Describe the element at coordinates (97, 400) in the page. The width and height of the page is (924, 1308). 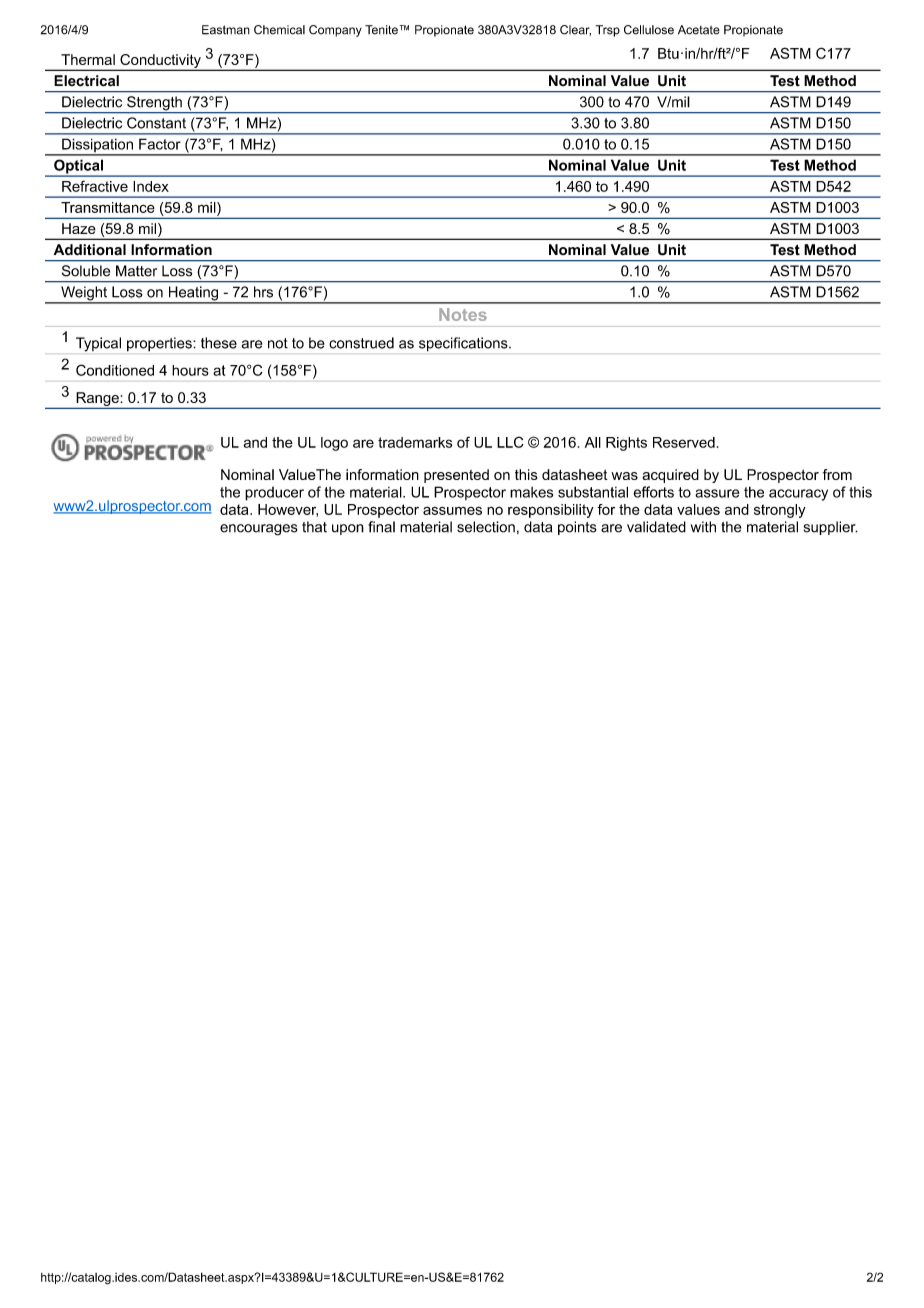
I see `Range` at that location.
